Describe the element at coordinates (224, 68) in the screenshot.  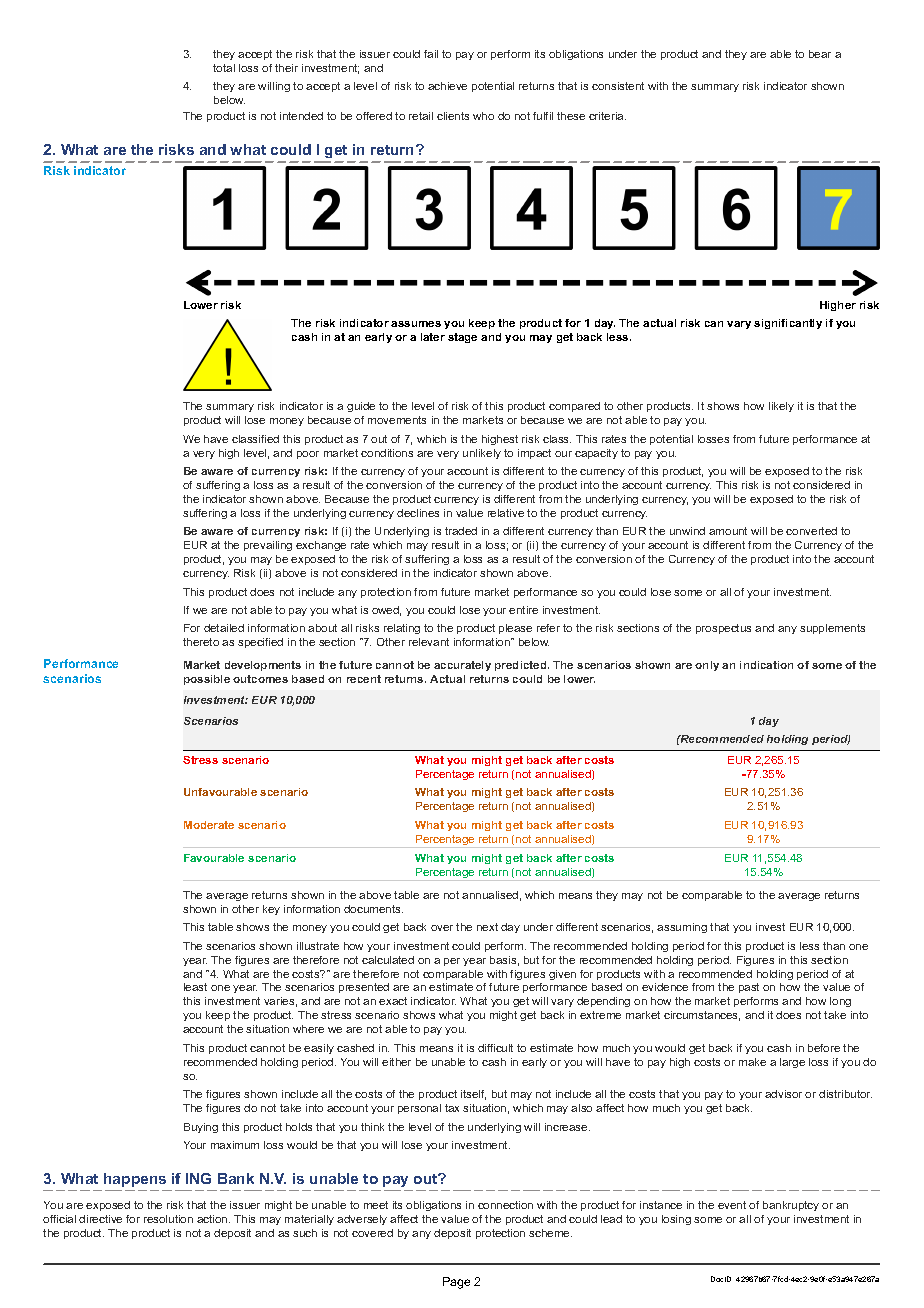
I see `total` at that location.
